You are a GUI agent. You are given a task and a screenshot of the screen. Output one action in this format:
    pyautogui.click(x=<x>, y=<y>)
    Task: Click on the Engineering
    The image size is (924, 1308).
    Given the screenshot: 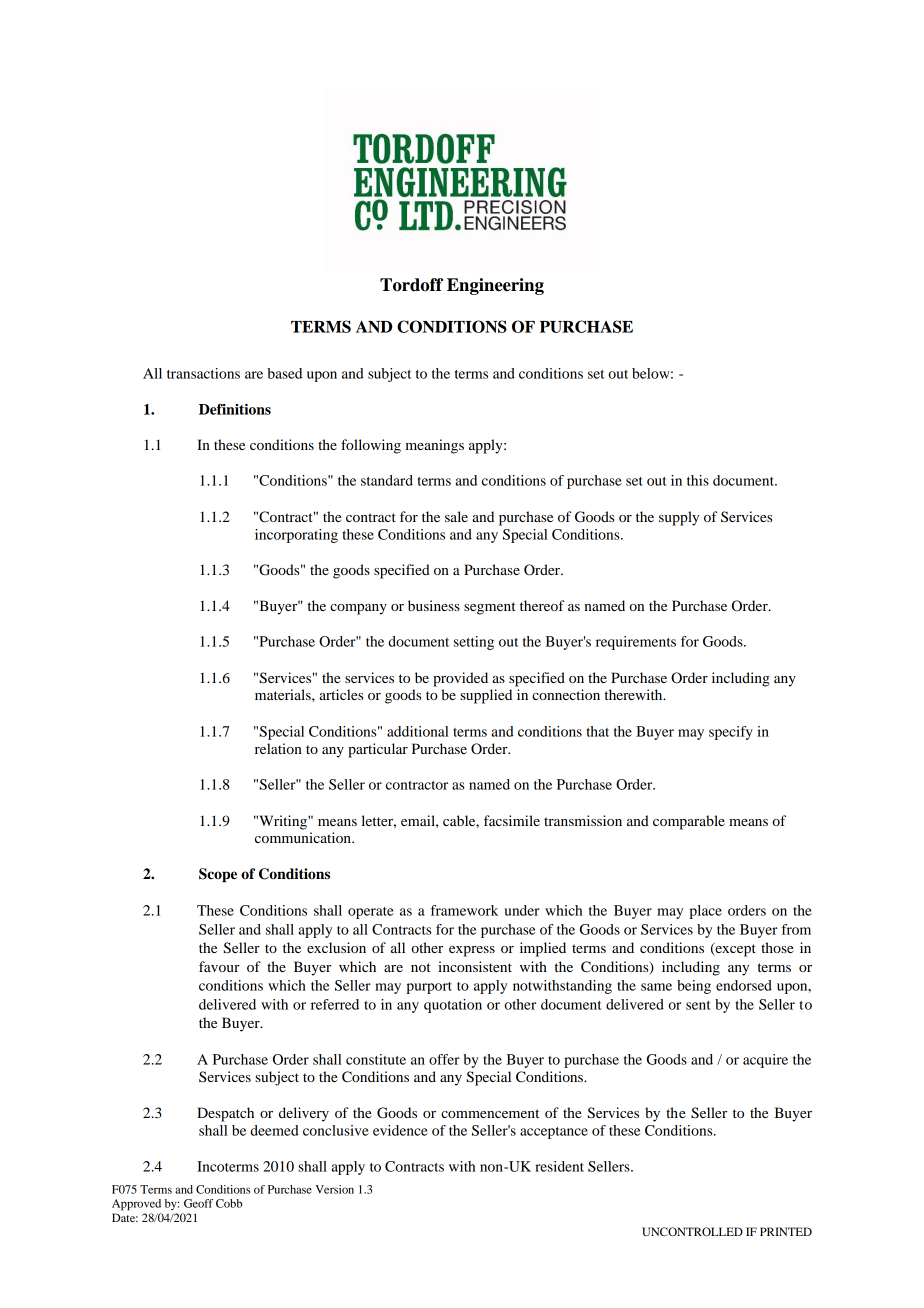 What is the action you would take?
    pyautogui.click(x=495, y=286)
